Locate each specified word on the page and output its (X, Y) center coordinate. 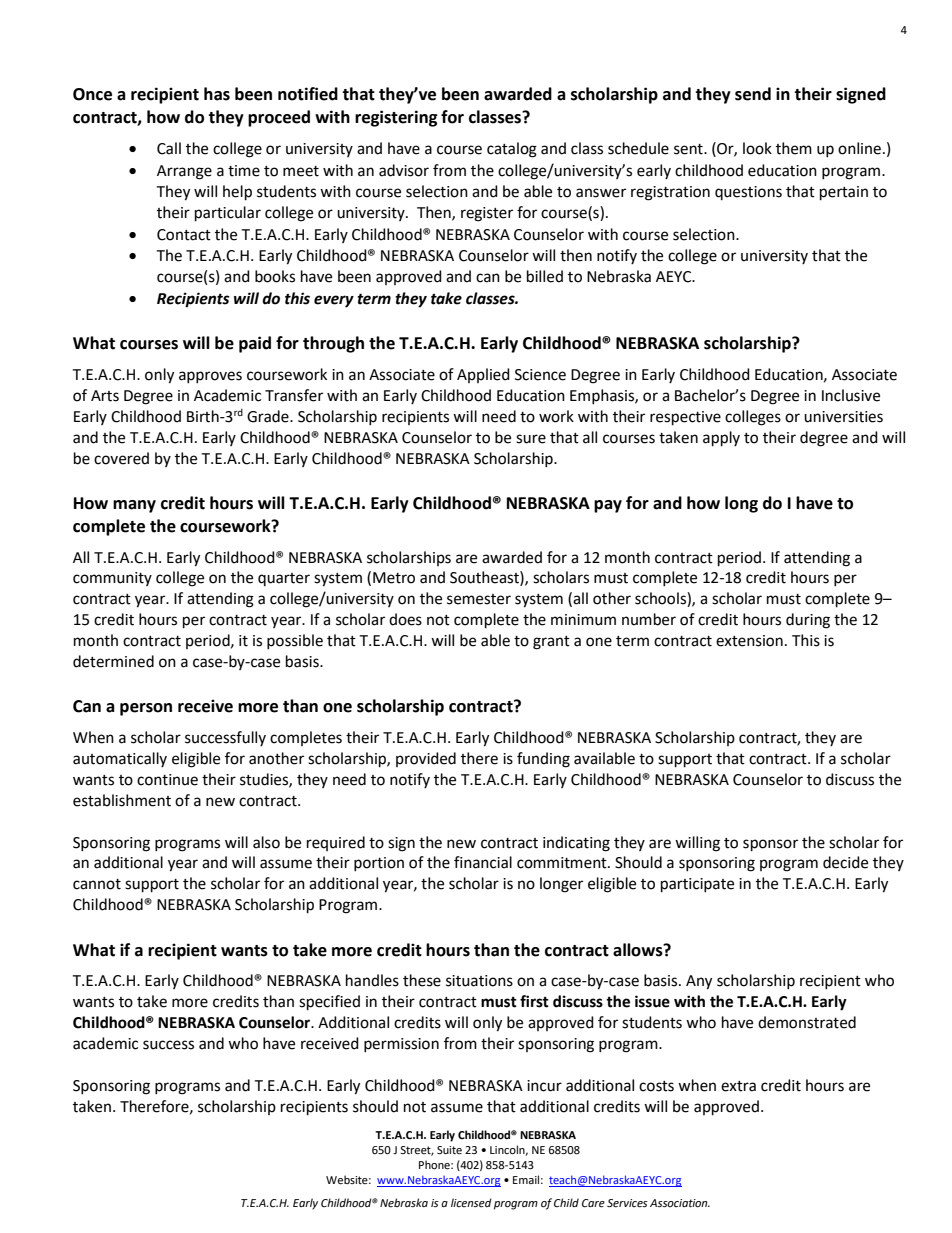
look (757, 148)
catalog (512, 150)
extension (749, 641)
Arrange (184, 172)
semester (479, 599)
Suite (449, 1150)
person (146, 709)
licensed (471, 1203)
